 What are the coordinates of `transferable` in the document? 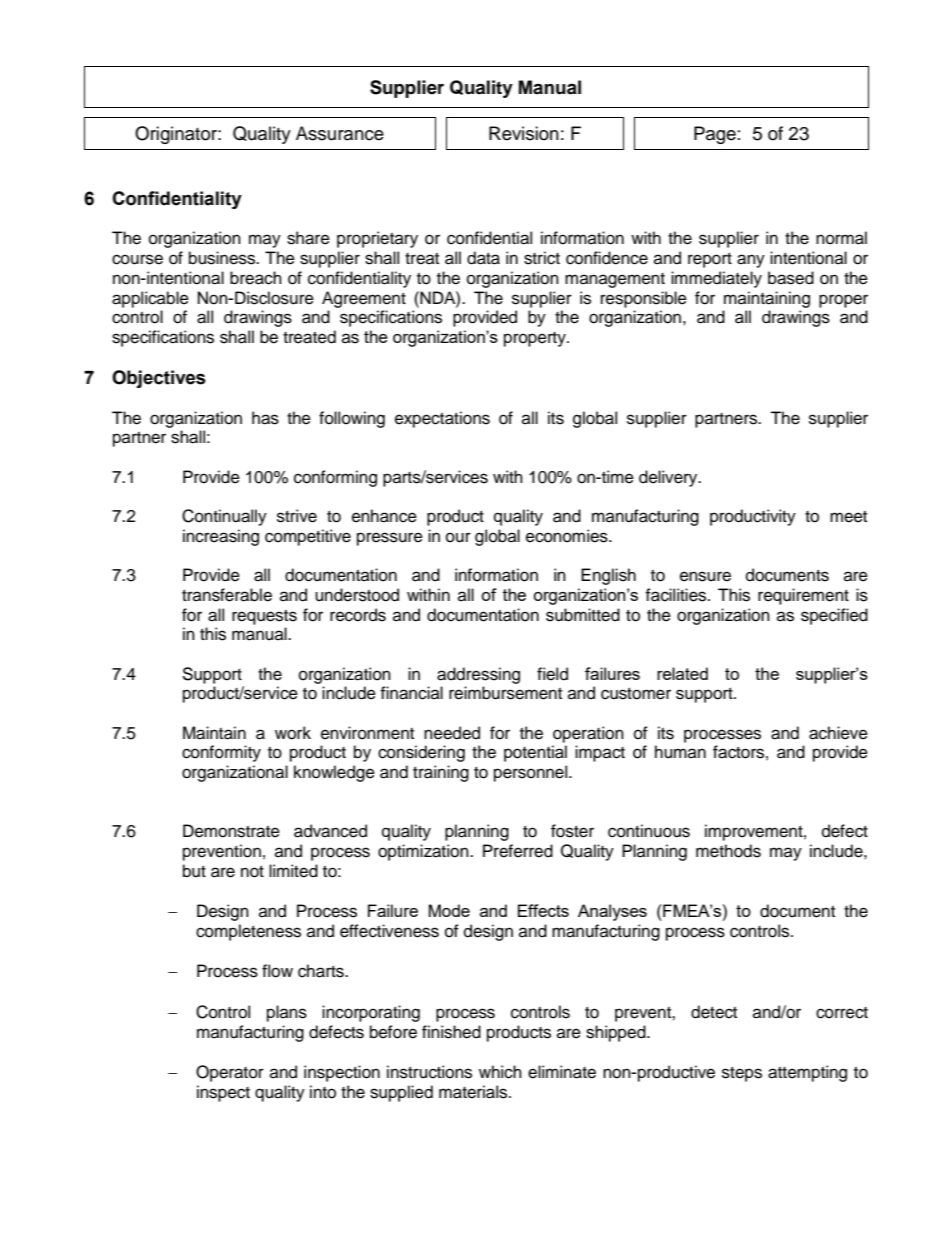 It's located at (227, 595).
